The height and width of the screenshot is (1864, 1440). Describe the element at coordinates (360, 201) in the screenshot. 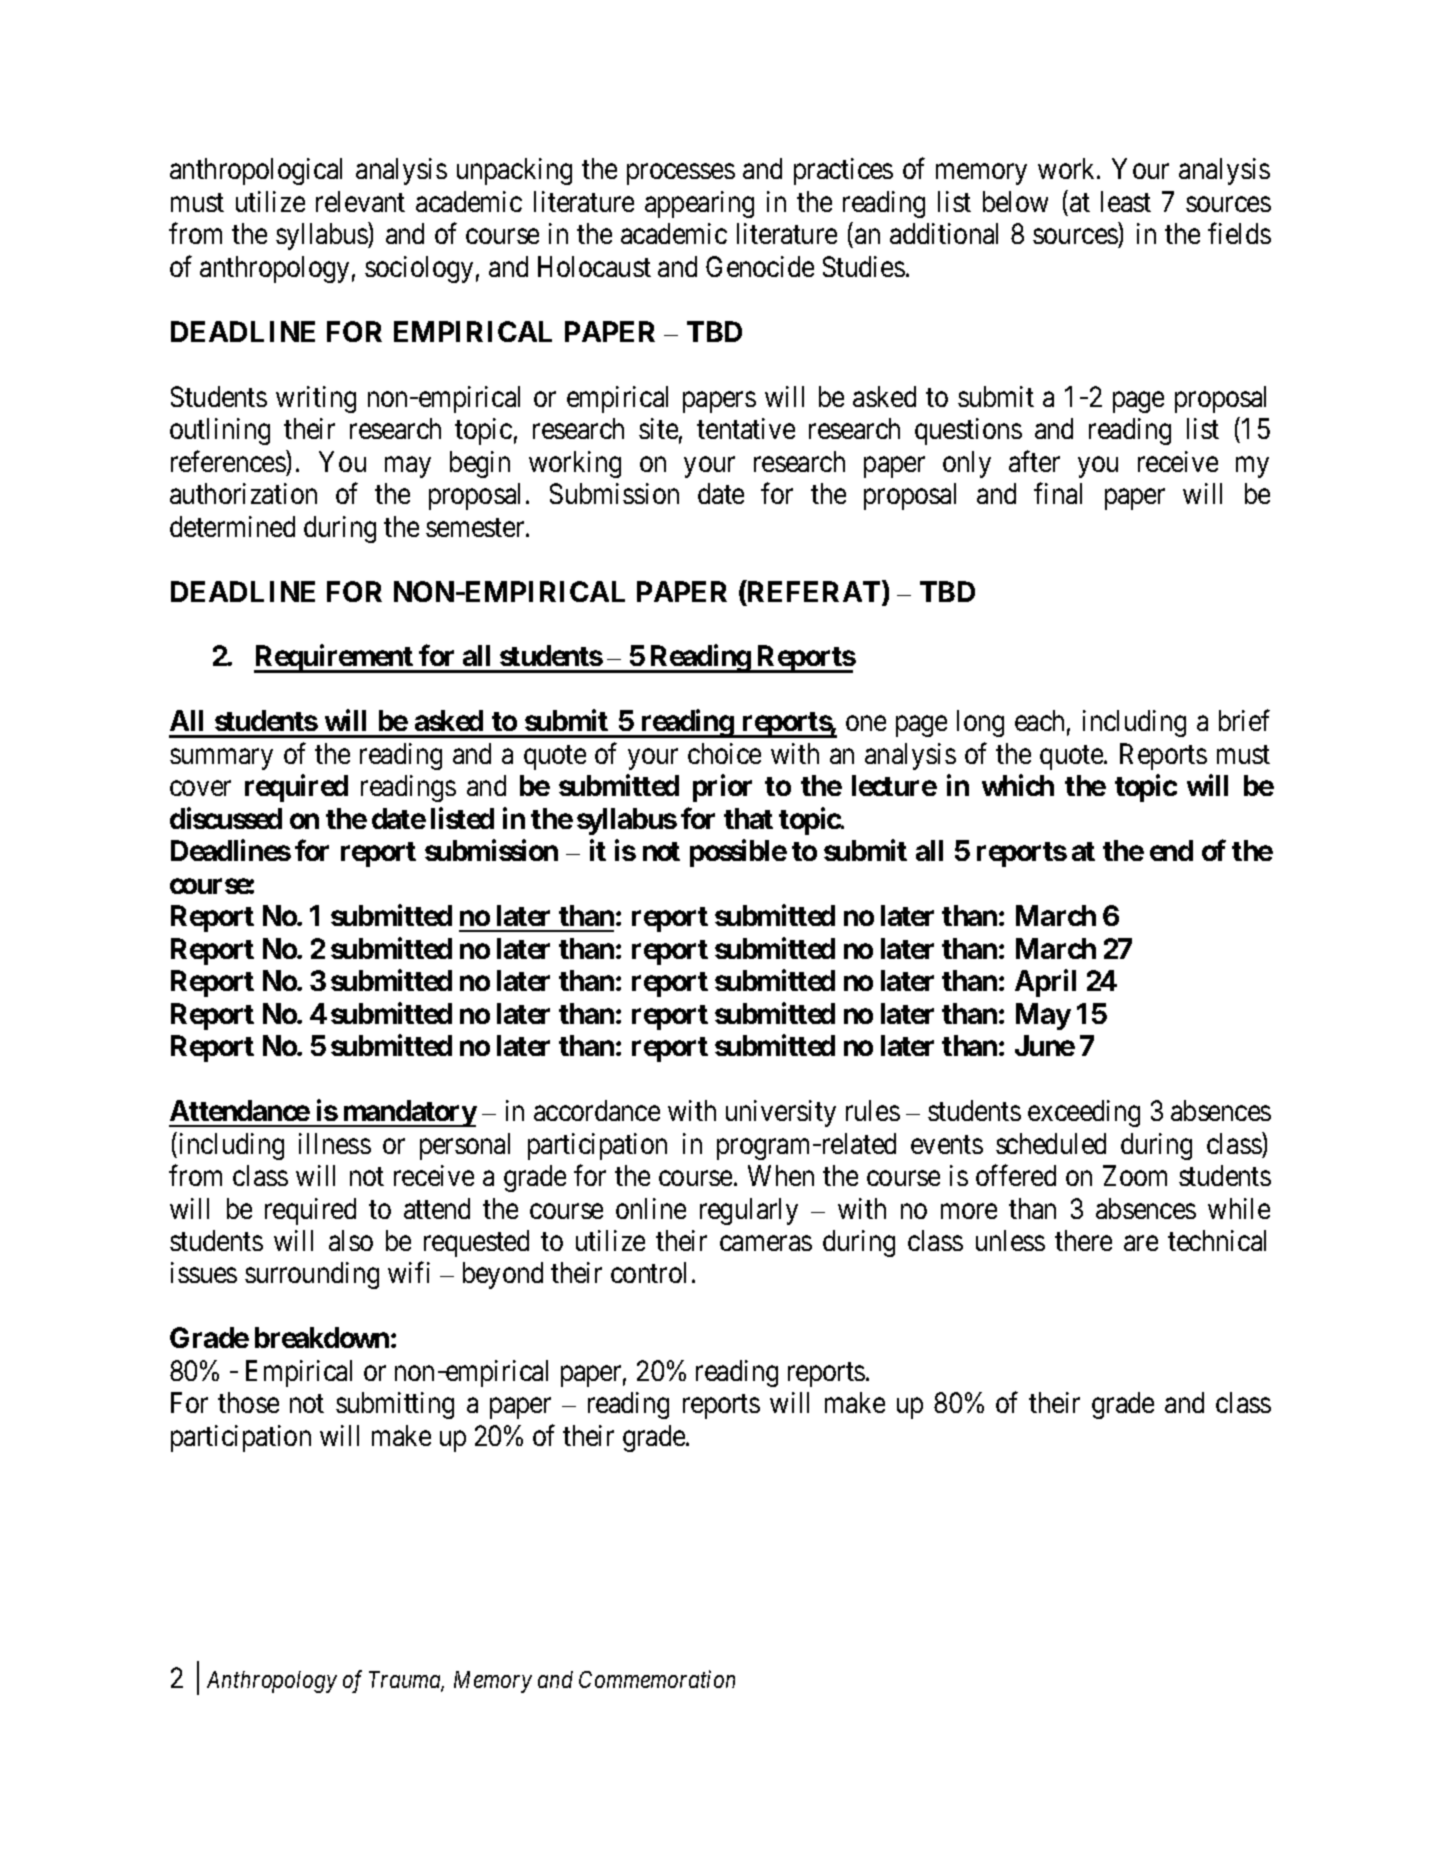

I see `relevant` at that location.
